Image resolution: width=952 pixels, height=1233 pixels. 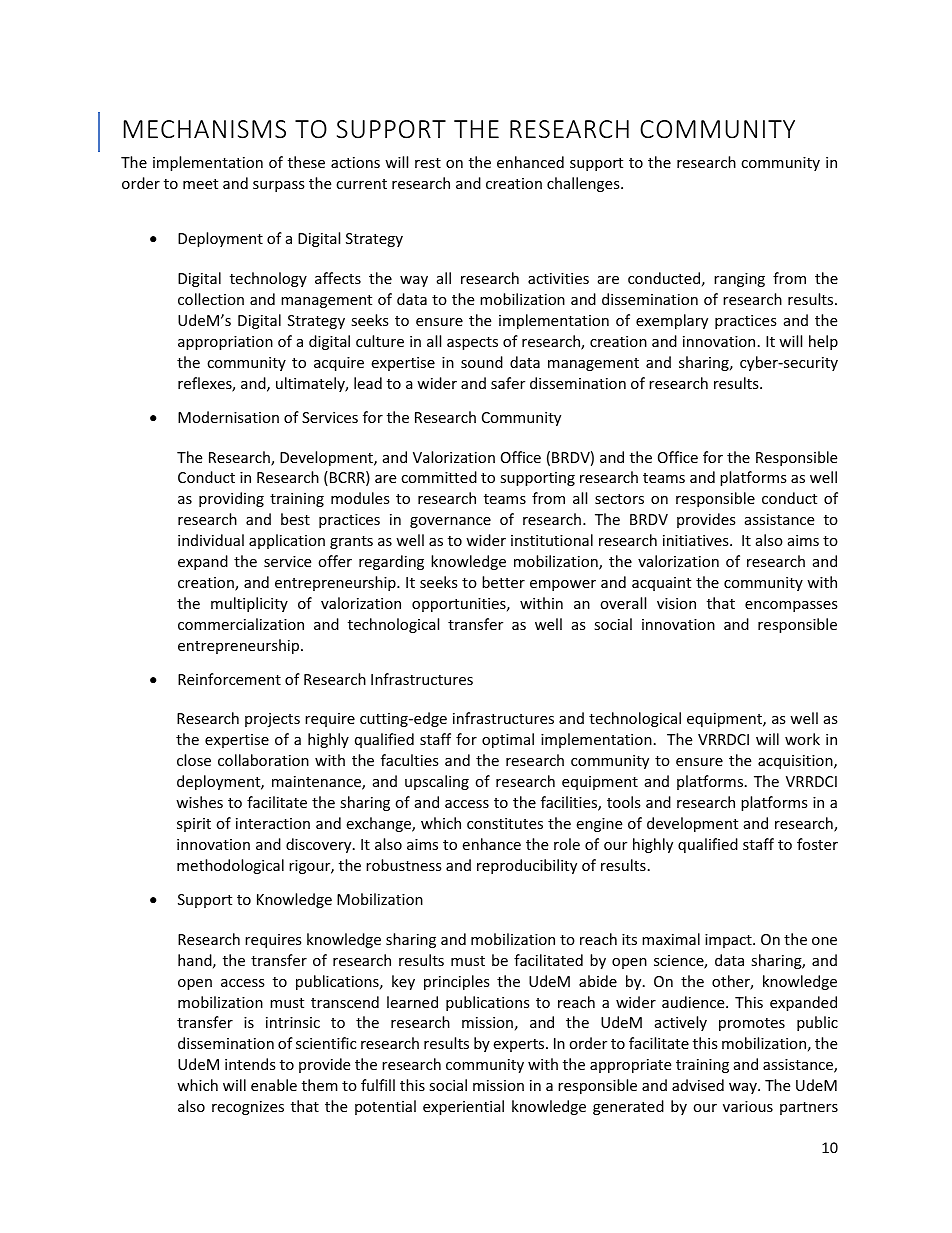 What do you see at coordinates (439, 477) in the screenshot?
I see `committed` at bounding box center [439, 477].
